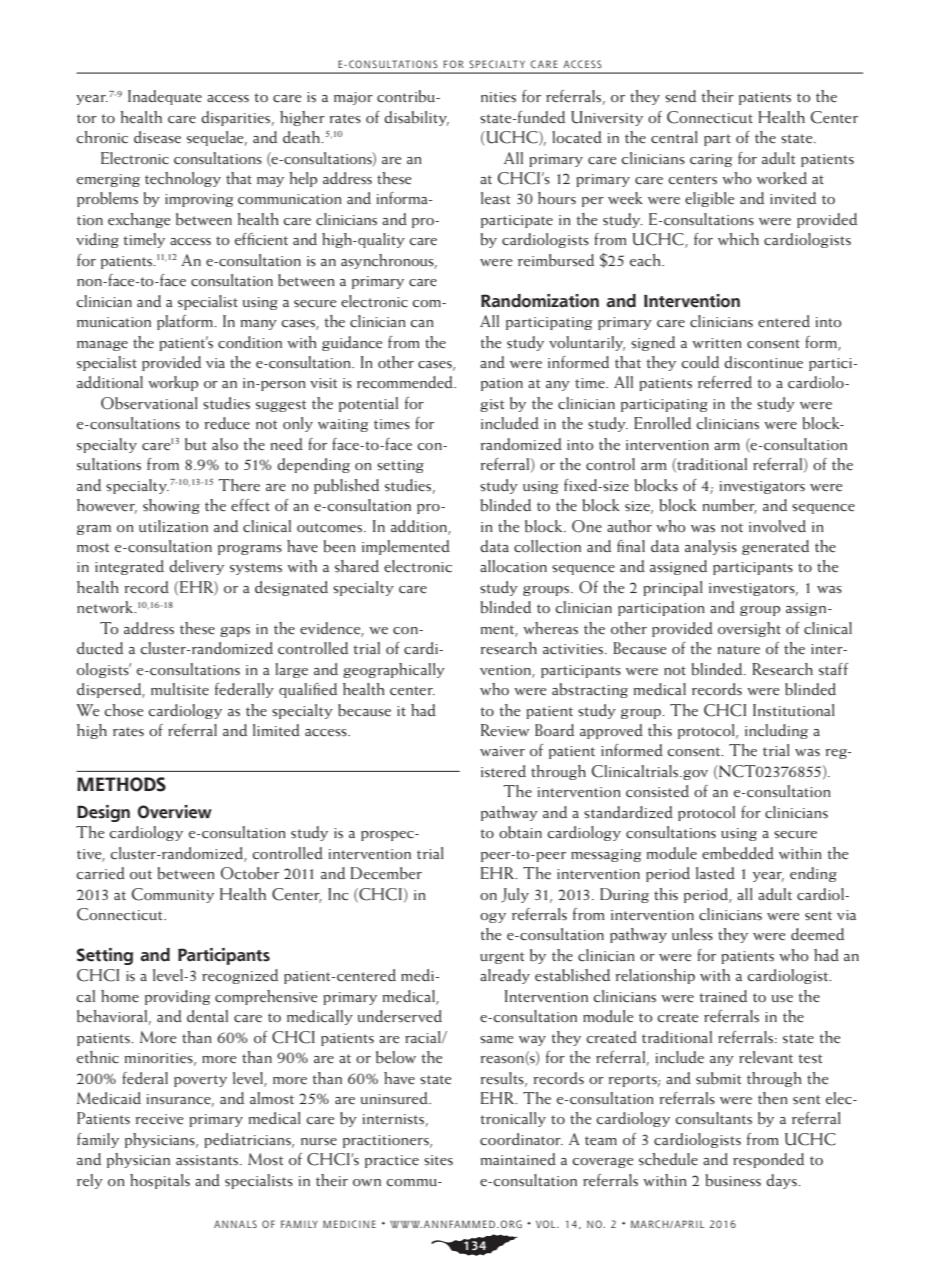 Image resolution: width=950 pixels, height=1288 pixels. What do you see at coordinates (733, 1180) in the page?
I see `business` at bounding box center [733, 1180].
